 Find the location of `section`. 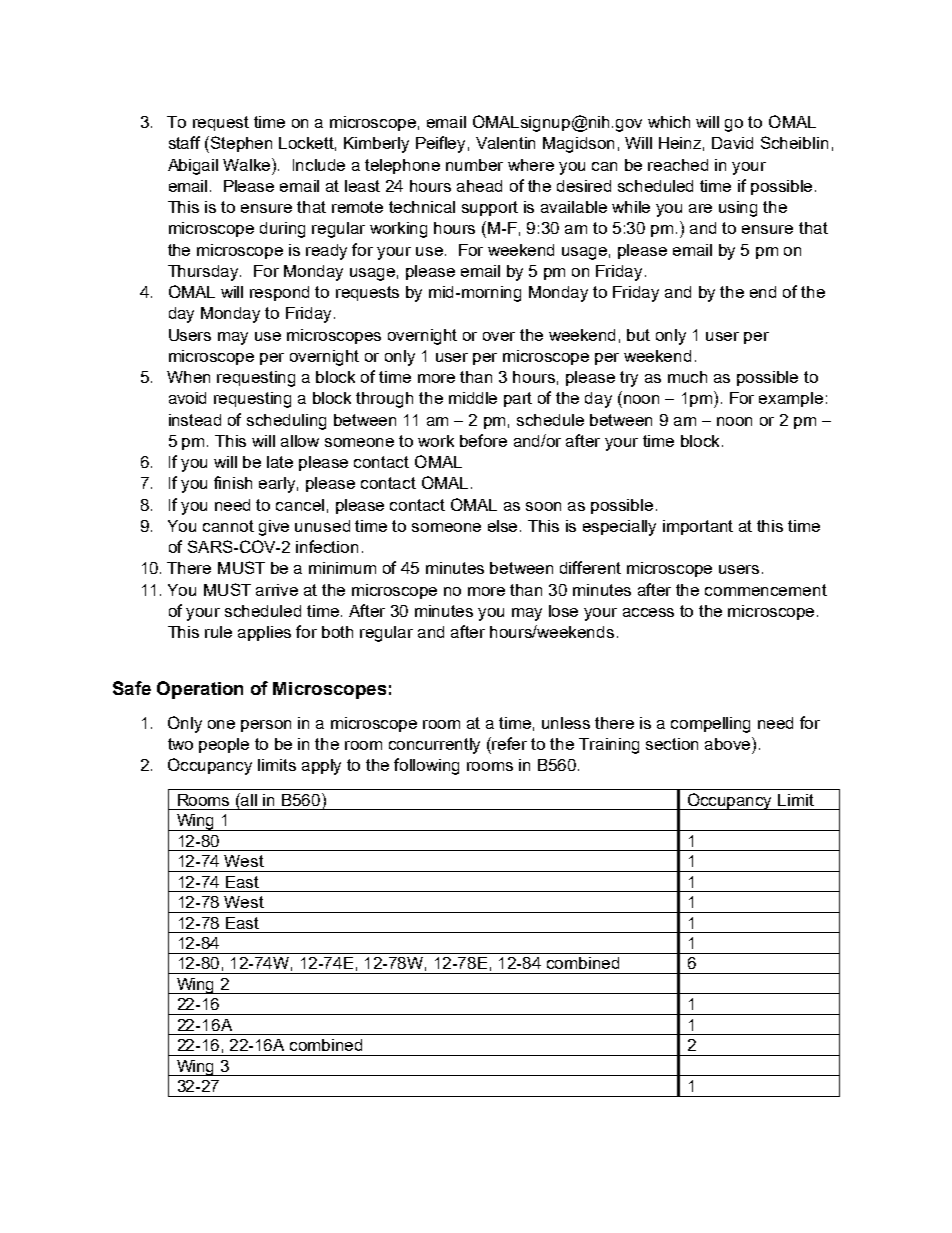

section is located at coordinates (672, 744).
